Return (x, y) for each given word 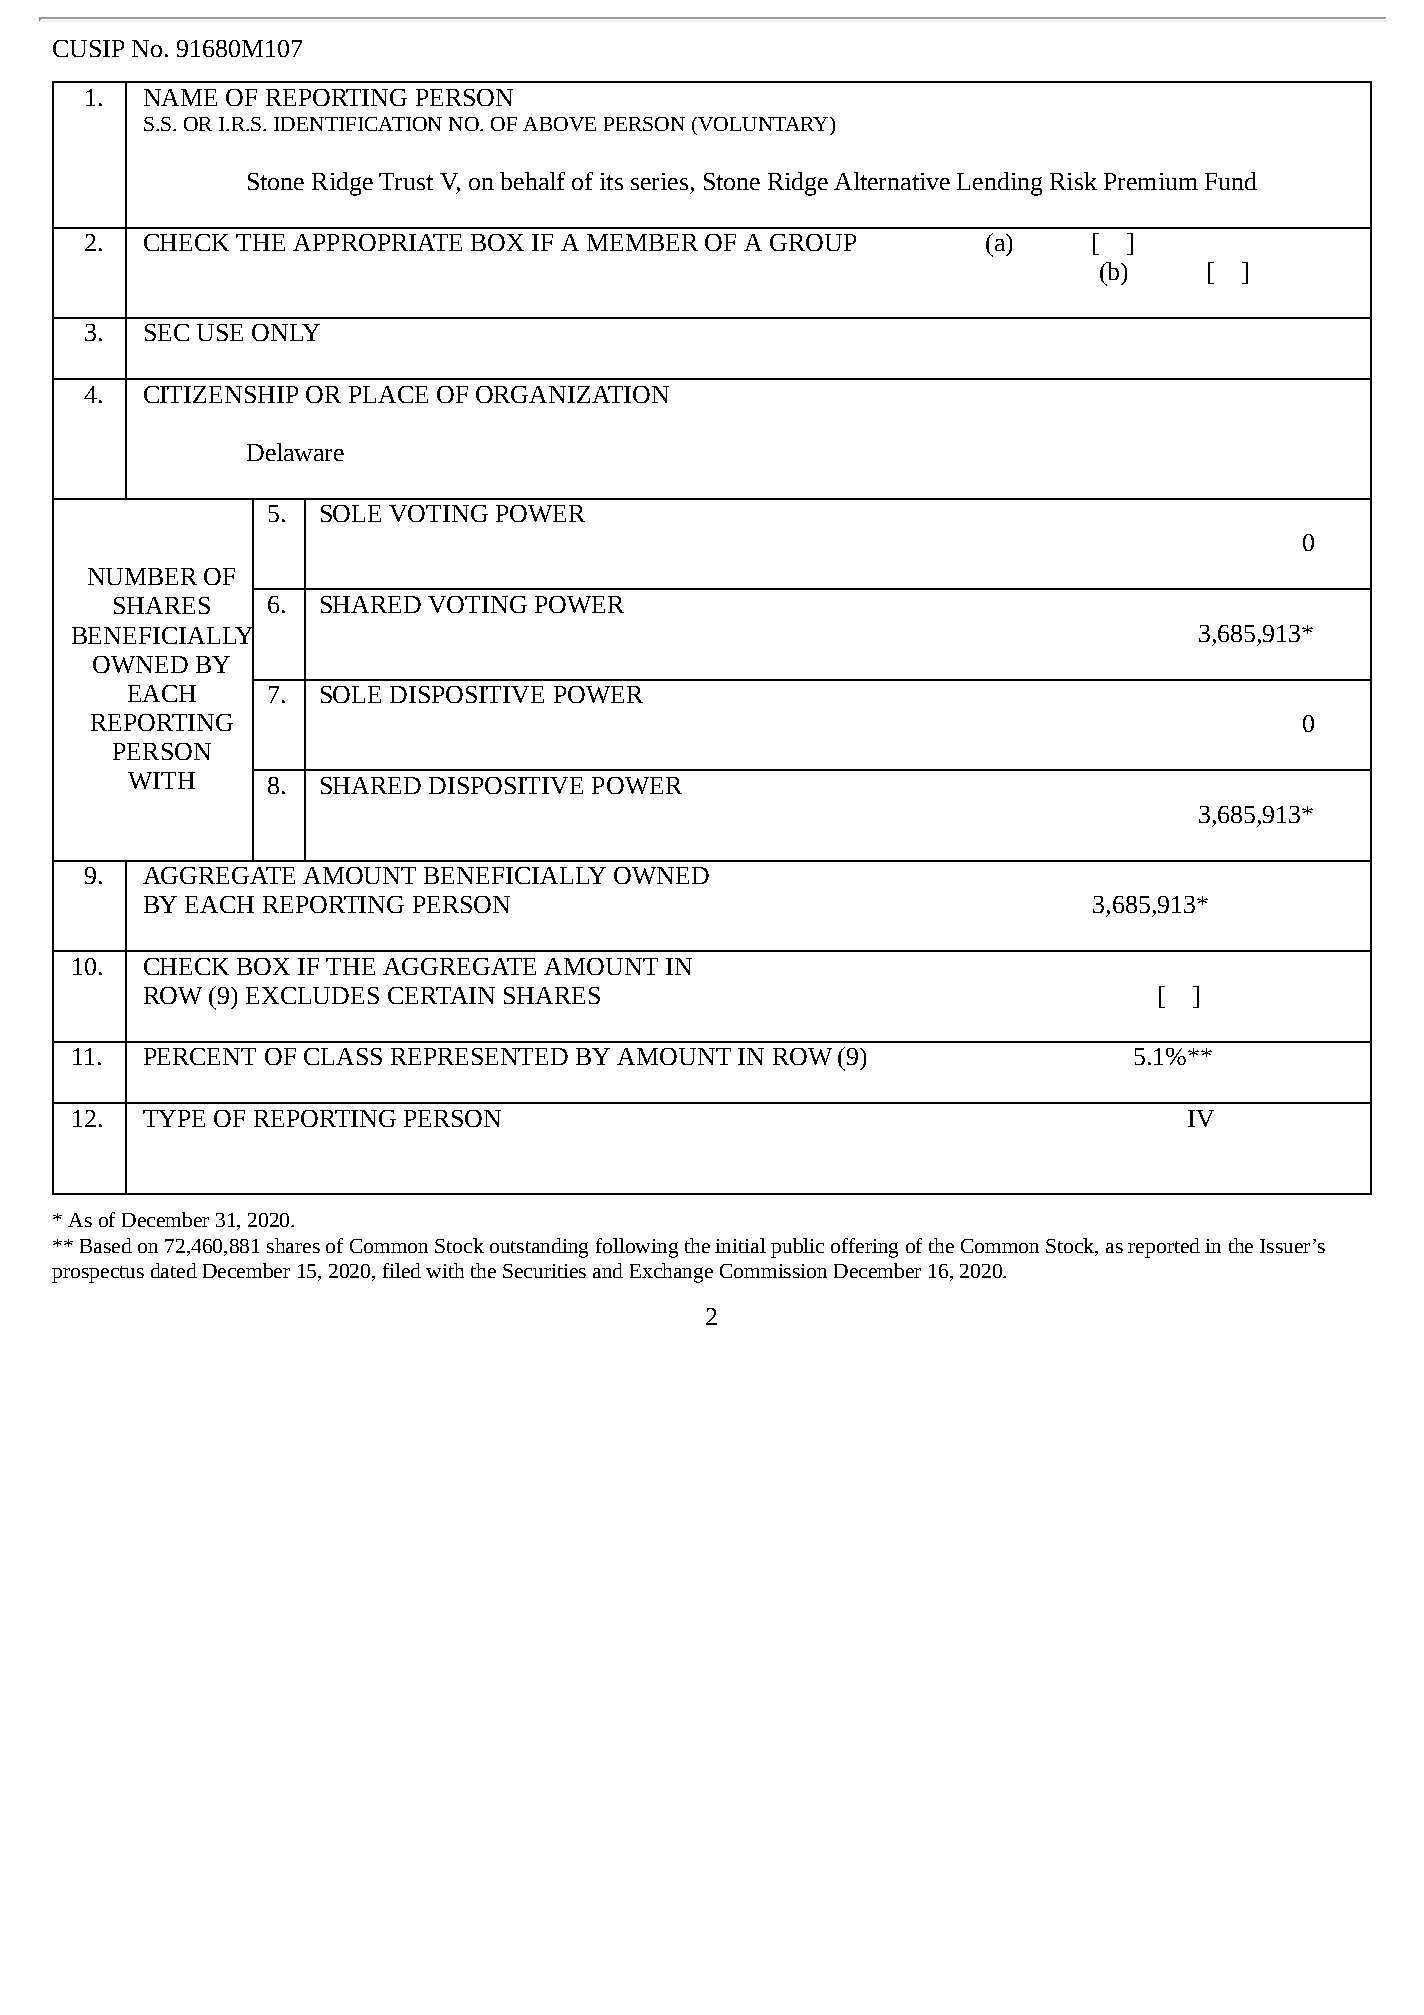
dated (174, 1270)
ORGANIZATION (572, 394)
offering (864, 1248)
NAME (180, 97)
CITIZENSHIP (221, 394)
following (637, 1248)
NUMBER (142, 576)
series (659, 181)
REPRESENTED (479, 1056)
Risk (1073, 181)
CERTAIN (441, 995)
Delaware (295, 452)
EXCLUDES (312, 995)
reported (1164, 1248)
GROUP (813, 242)
